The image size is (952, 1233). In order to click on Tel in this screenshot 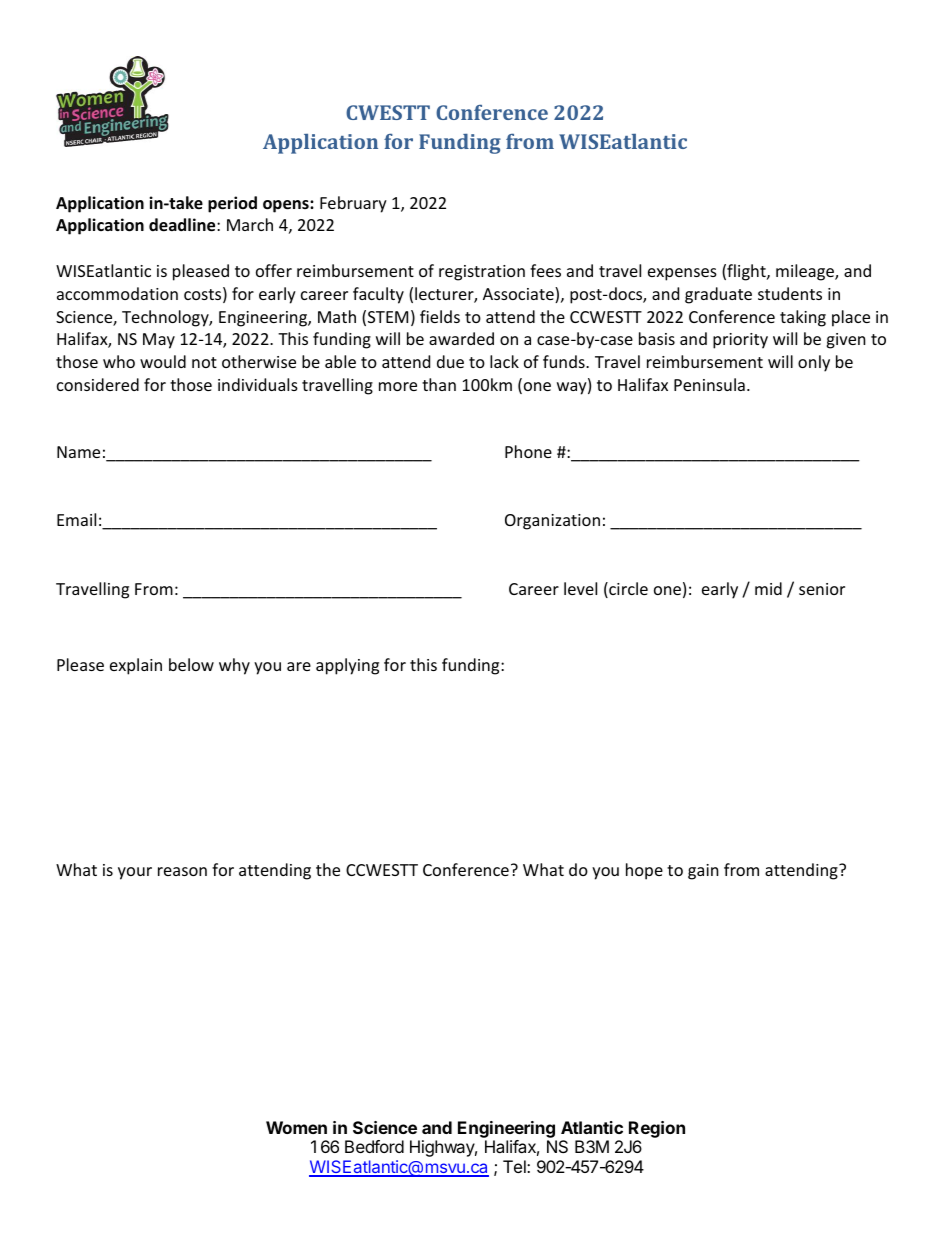, I will do `click(515, 1166)`.
